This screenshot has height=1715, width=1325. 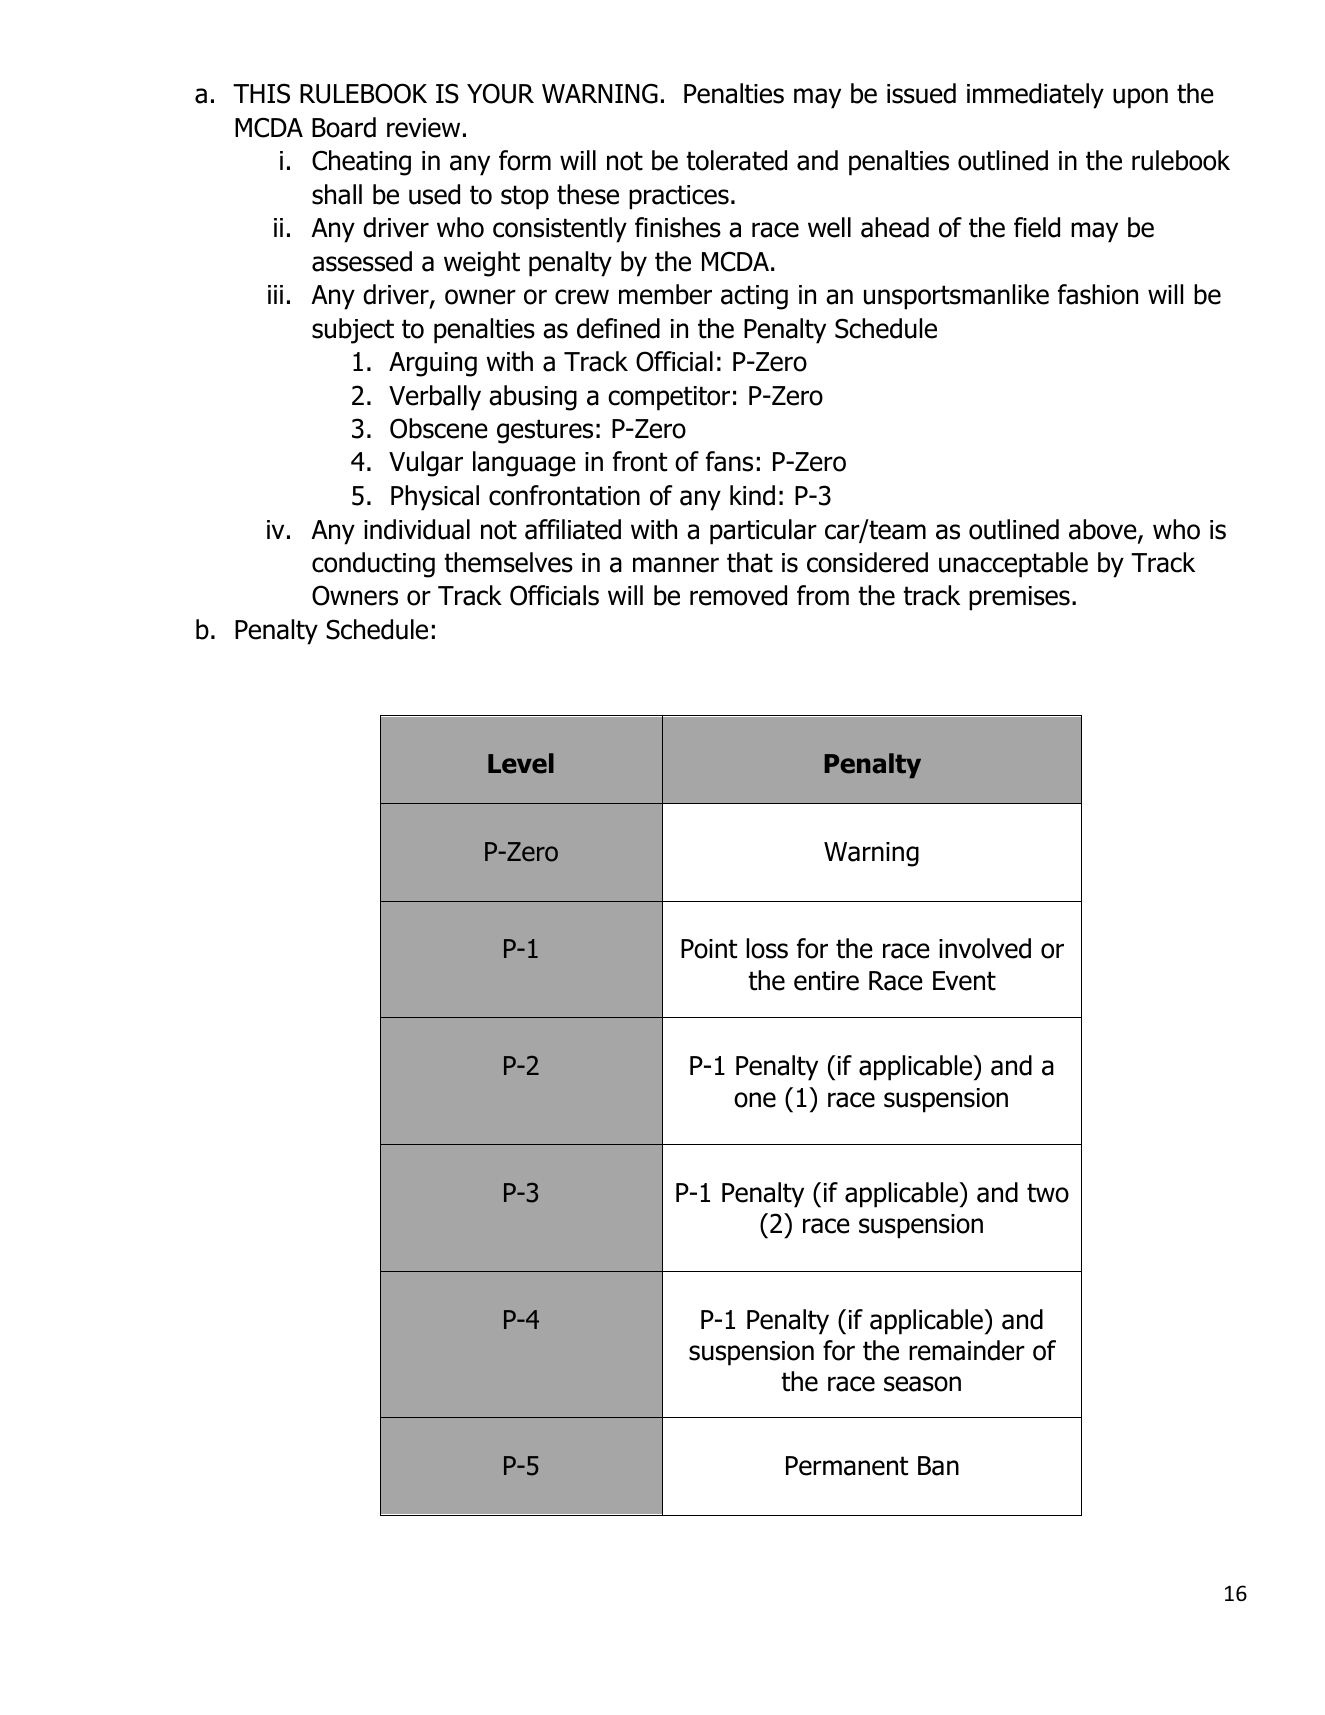 I want to click on Permanent, so click(x=847, y=1466).
